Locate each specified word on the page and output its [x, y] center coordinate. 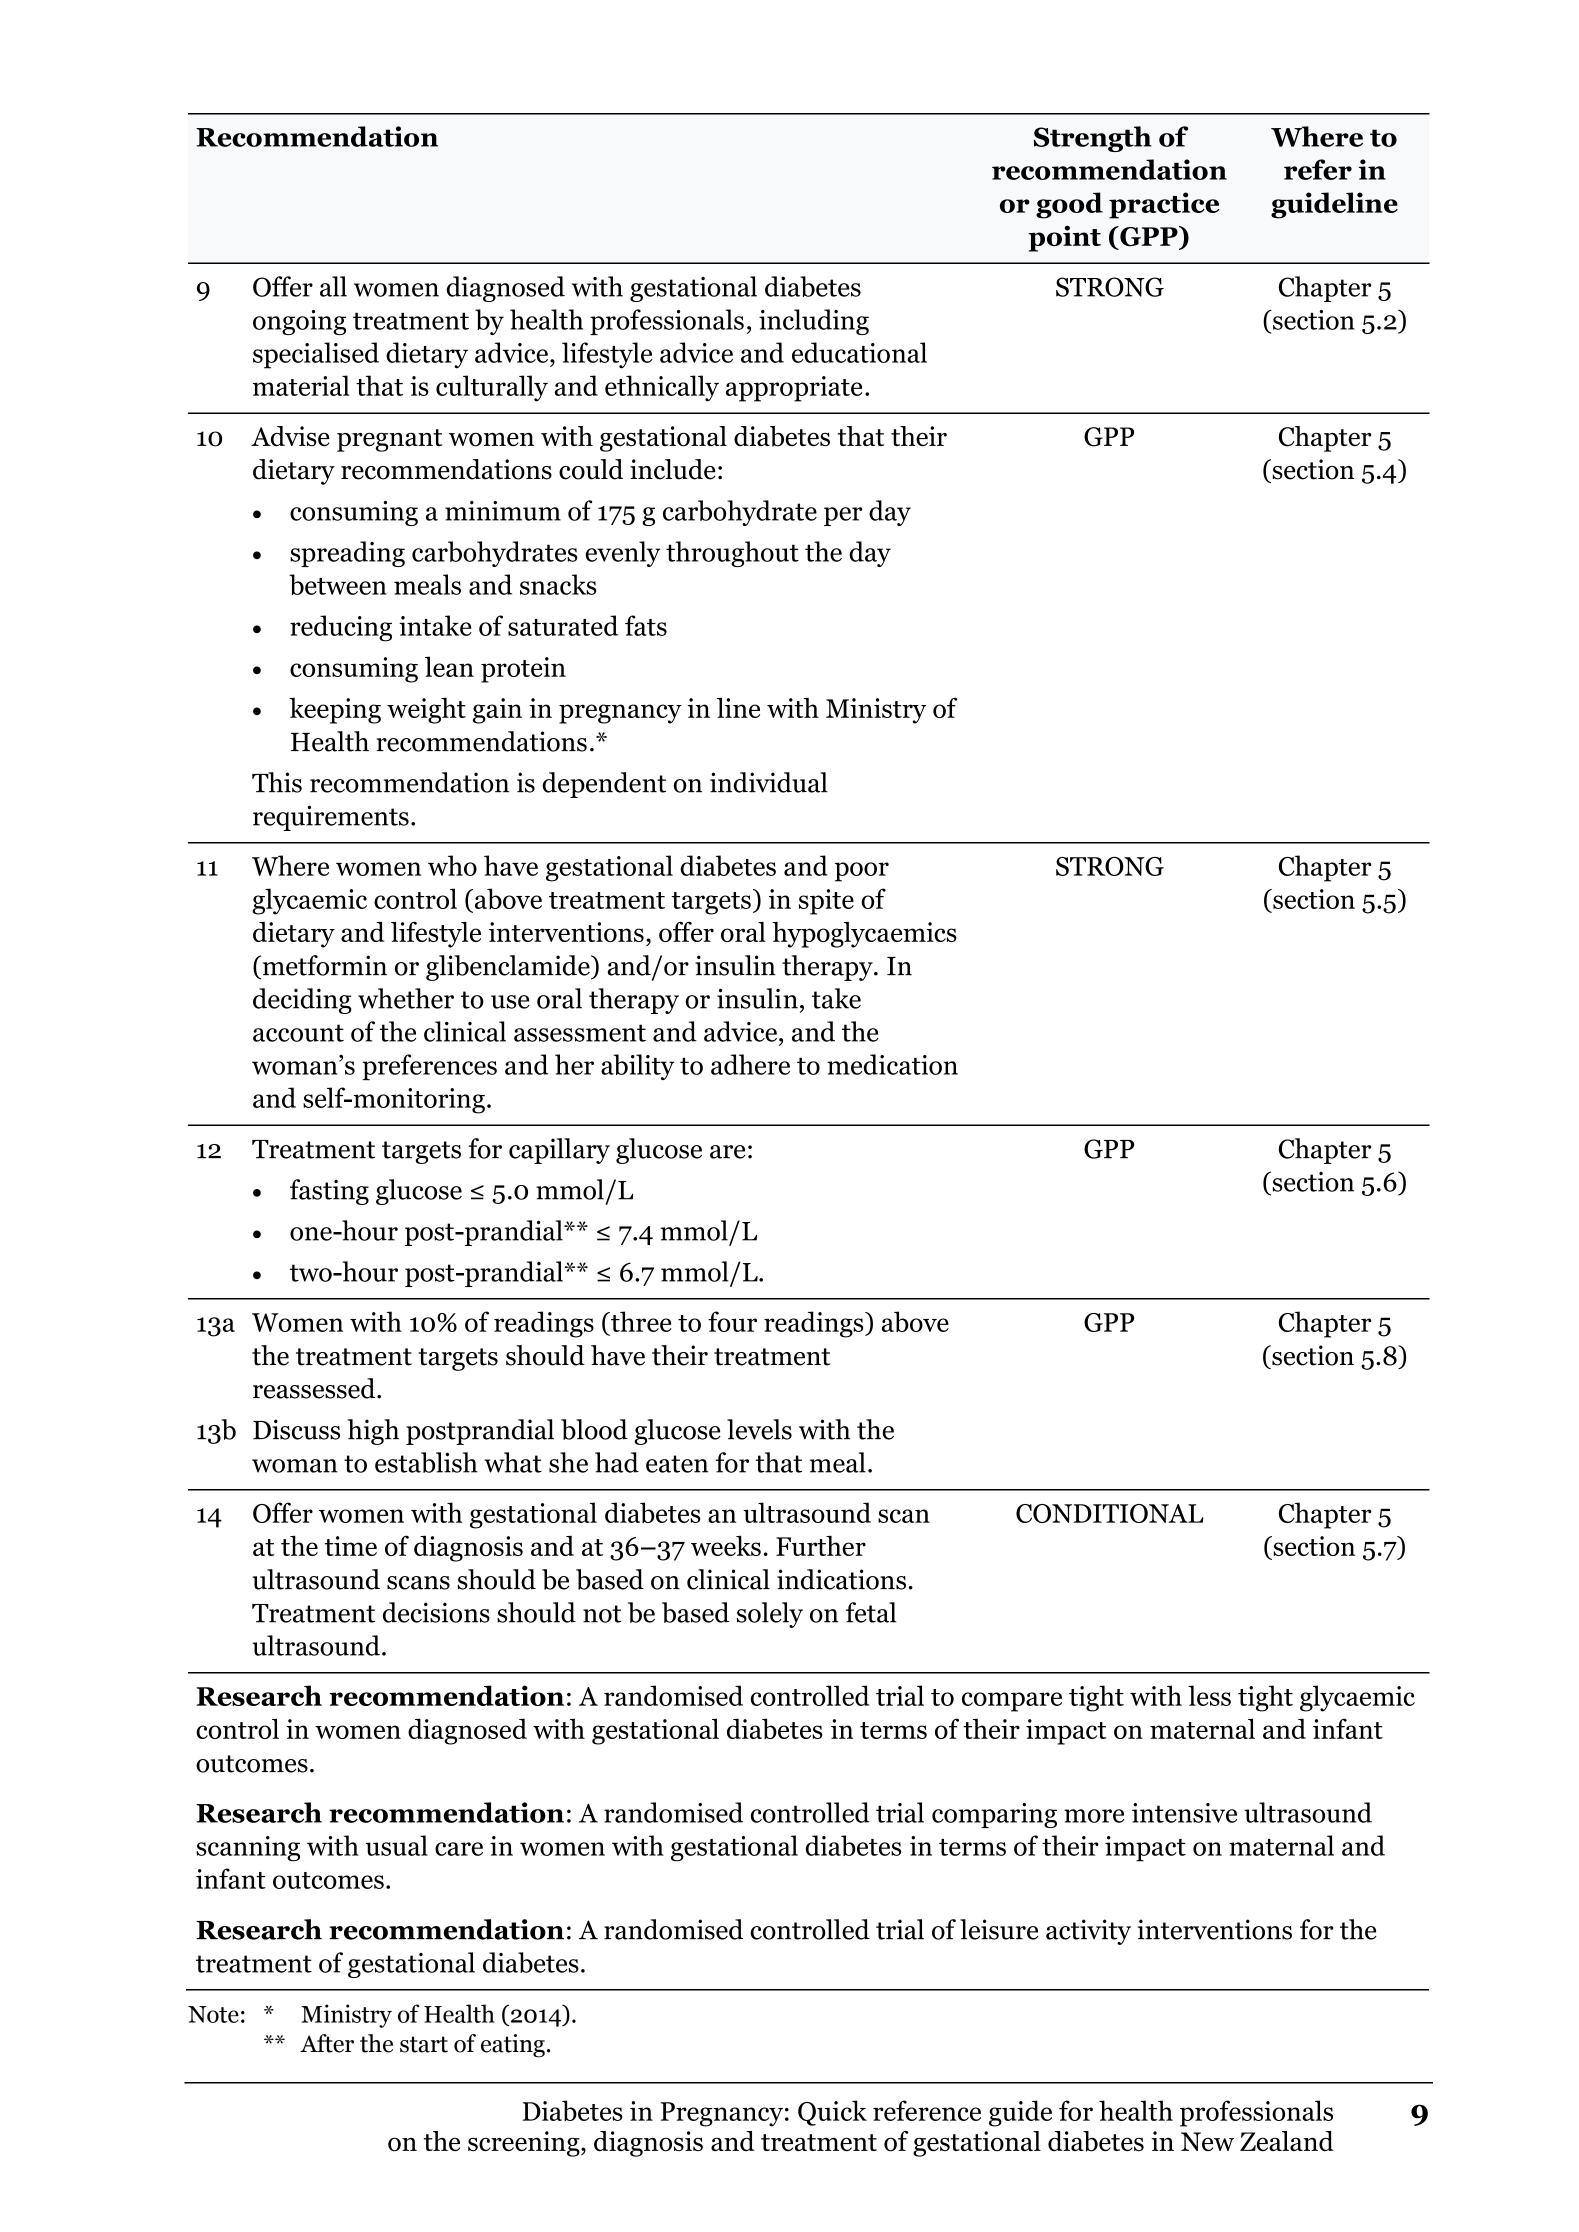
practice [1164, 205]
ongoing [299, 322]
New [1207, 2141]
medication [892, 1064]
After [327, 2043]
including [814, 322]
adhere [750, 1064]
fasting [329, 1192]
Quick [832, 2113]
